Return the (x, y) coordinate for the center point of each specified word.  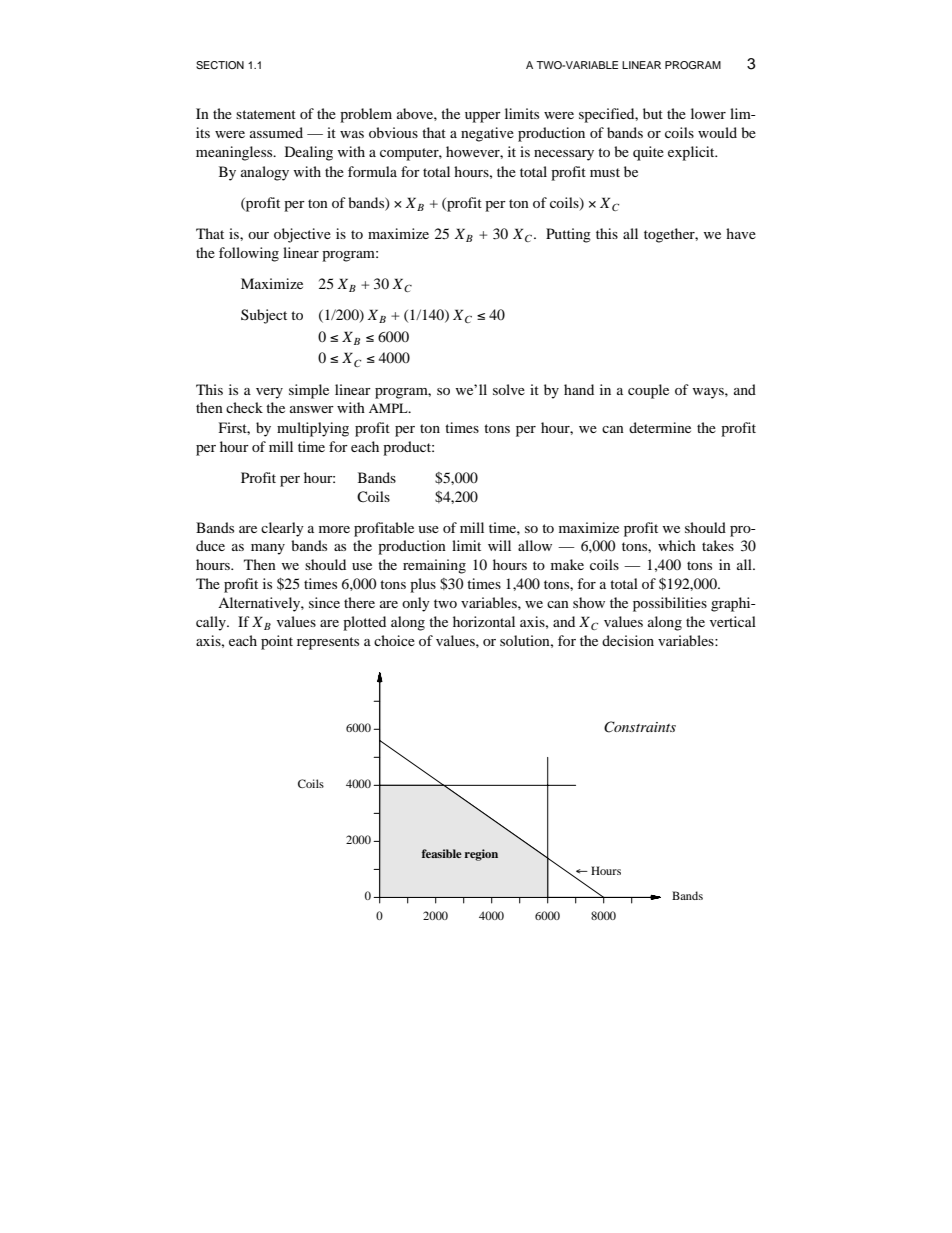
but (653, 113)
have (741, 233)
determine (660, 427)
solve (509, 389)
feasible (442, 853)
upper (483, 117)
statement (266, 114)
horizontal (484, 621)
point (277, 642)
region (481, 855)
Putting (568, 235)
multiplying (313, 429)
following (249, 254)
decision (628, 640)
